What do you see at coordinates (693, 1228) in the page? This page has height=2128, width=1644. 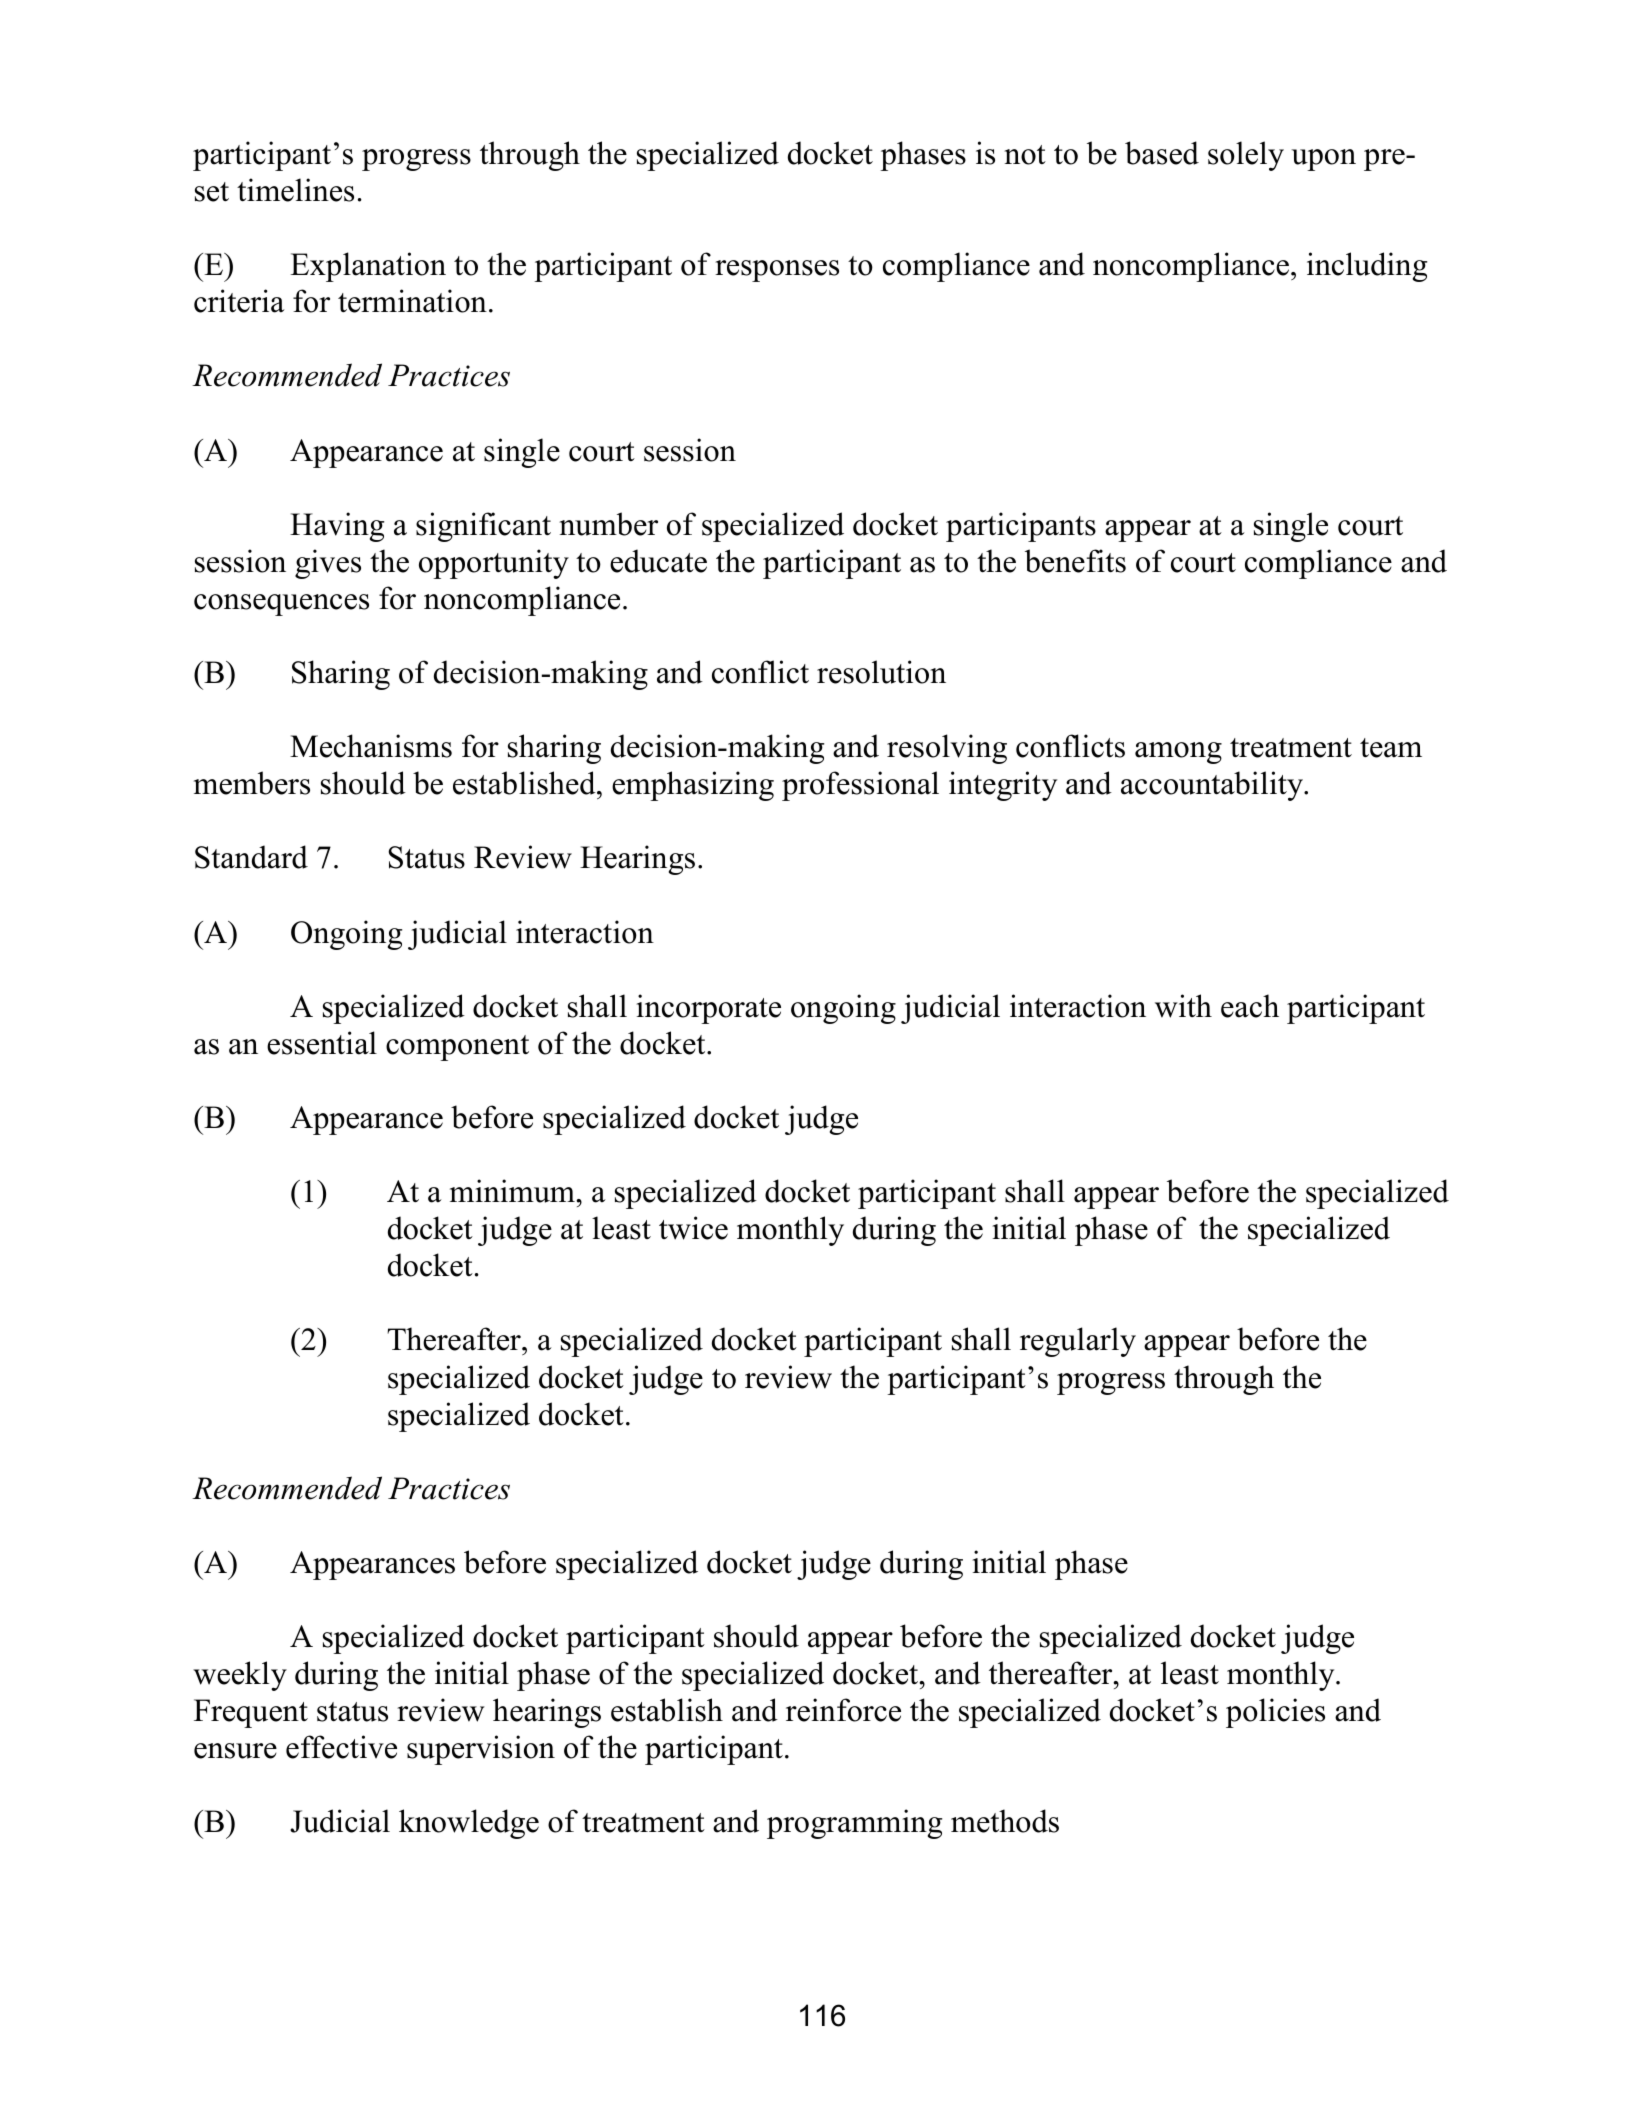 I see `twice` at bounding box center [693, 1228].
